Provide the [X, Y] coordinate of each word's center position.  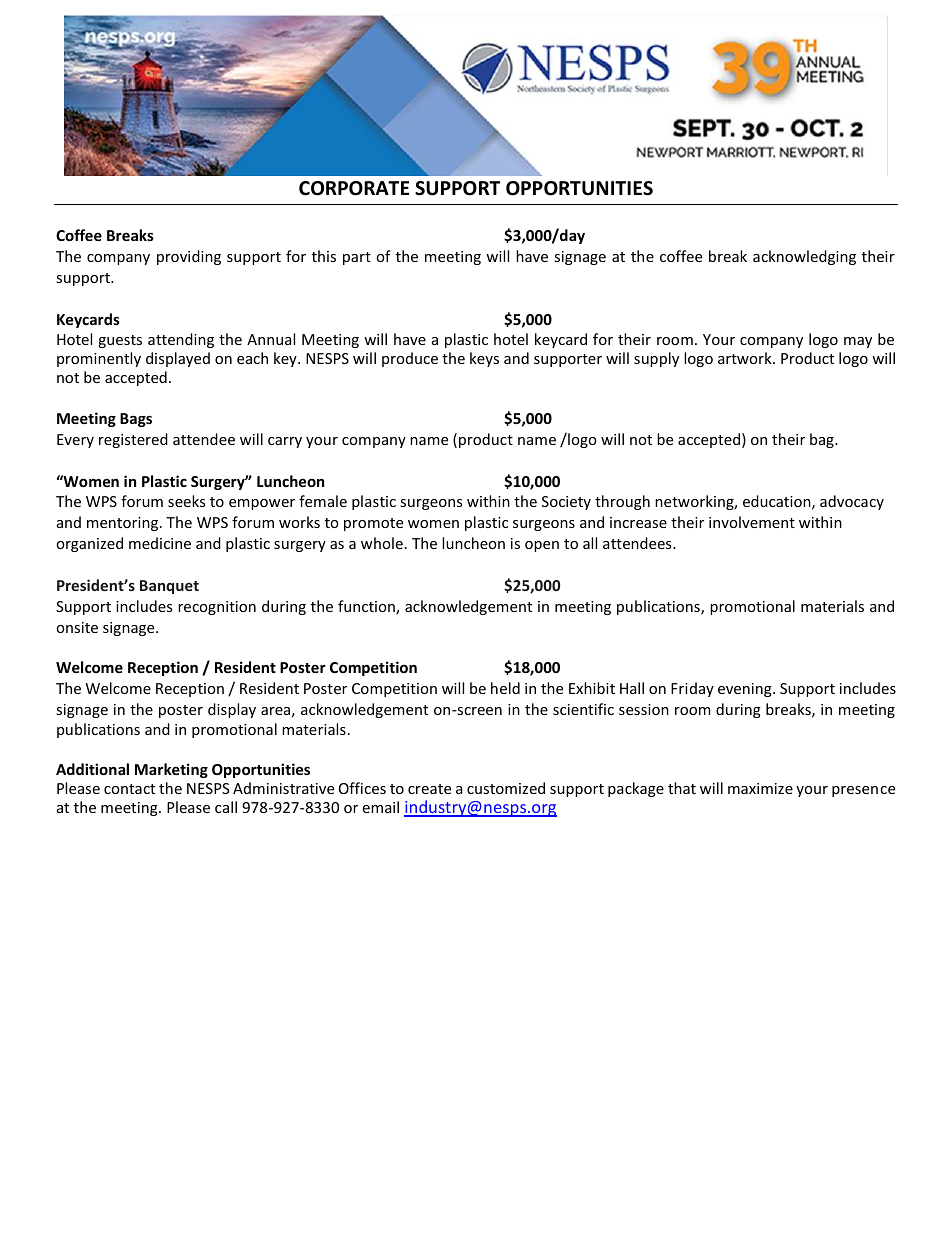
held [505, 688]
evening [746, 690]
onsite [77, 627]
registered [133, 440]
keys [484, 359]
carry [285, 442]
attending [181, 340]
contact [129, 789]
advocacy [852, 502]
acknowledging [804, 257]
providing [189, 257]
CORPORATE [354, 188]
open [542, 546]
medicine [160, 543]
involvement [752, 522]
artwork [746, 358]
